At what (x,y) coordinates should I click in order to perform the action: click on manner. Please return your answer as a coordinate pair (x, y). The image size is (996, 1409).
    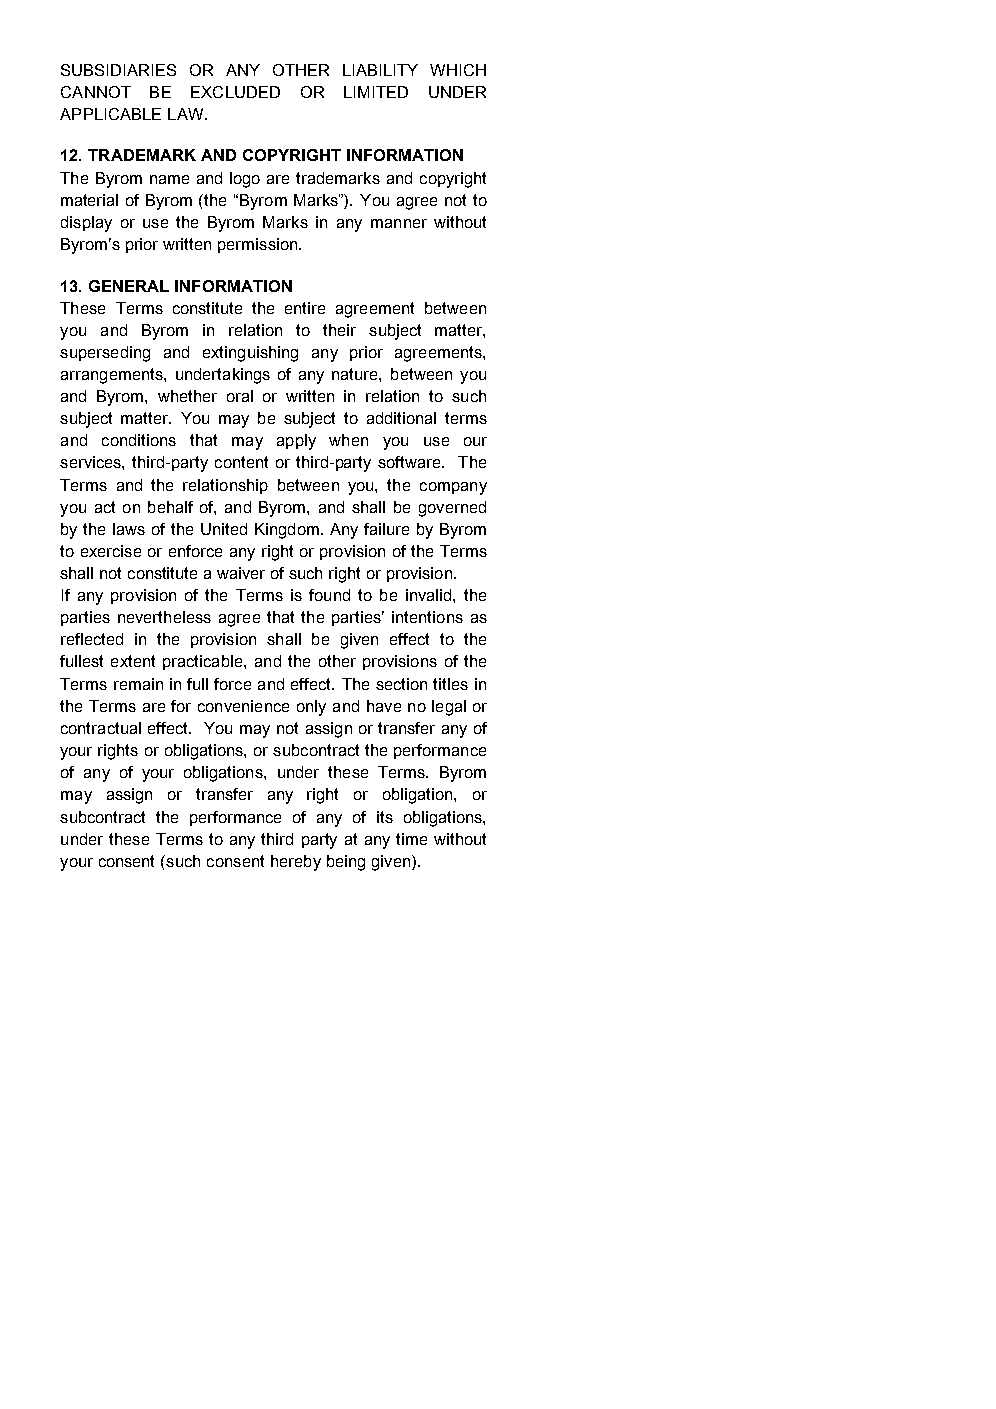
    Looking at the image, I should click on (399, 223).
